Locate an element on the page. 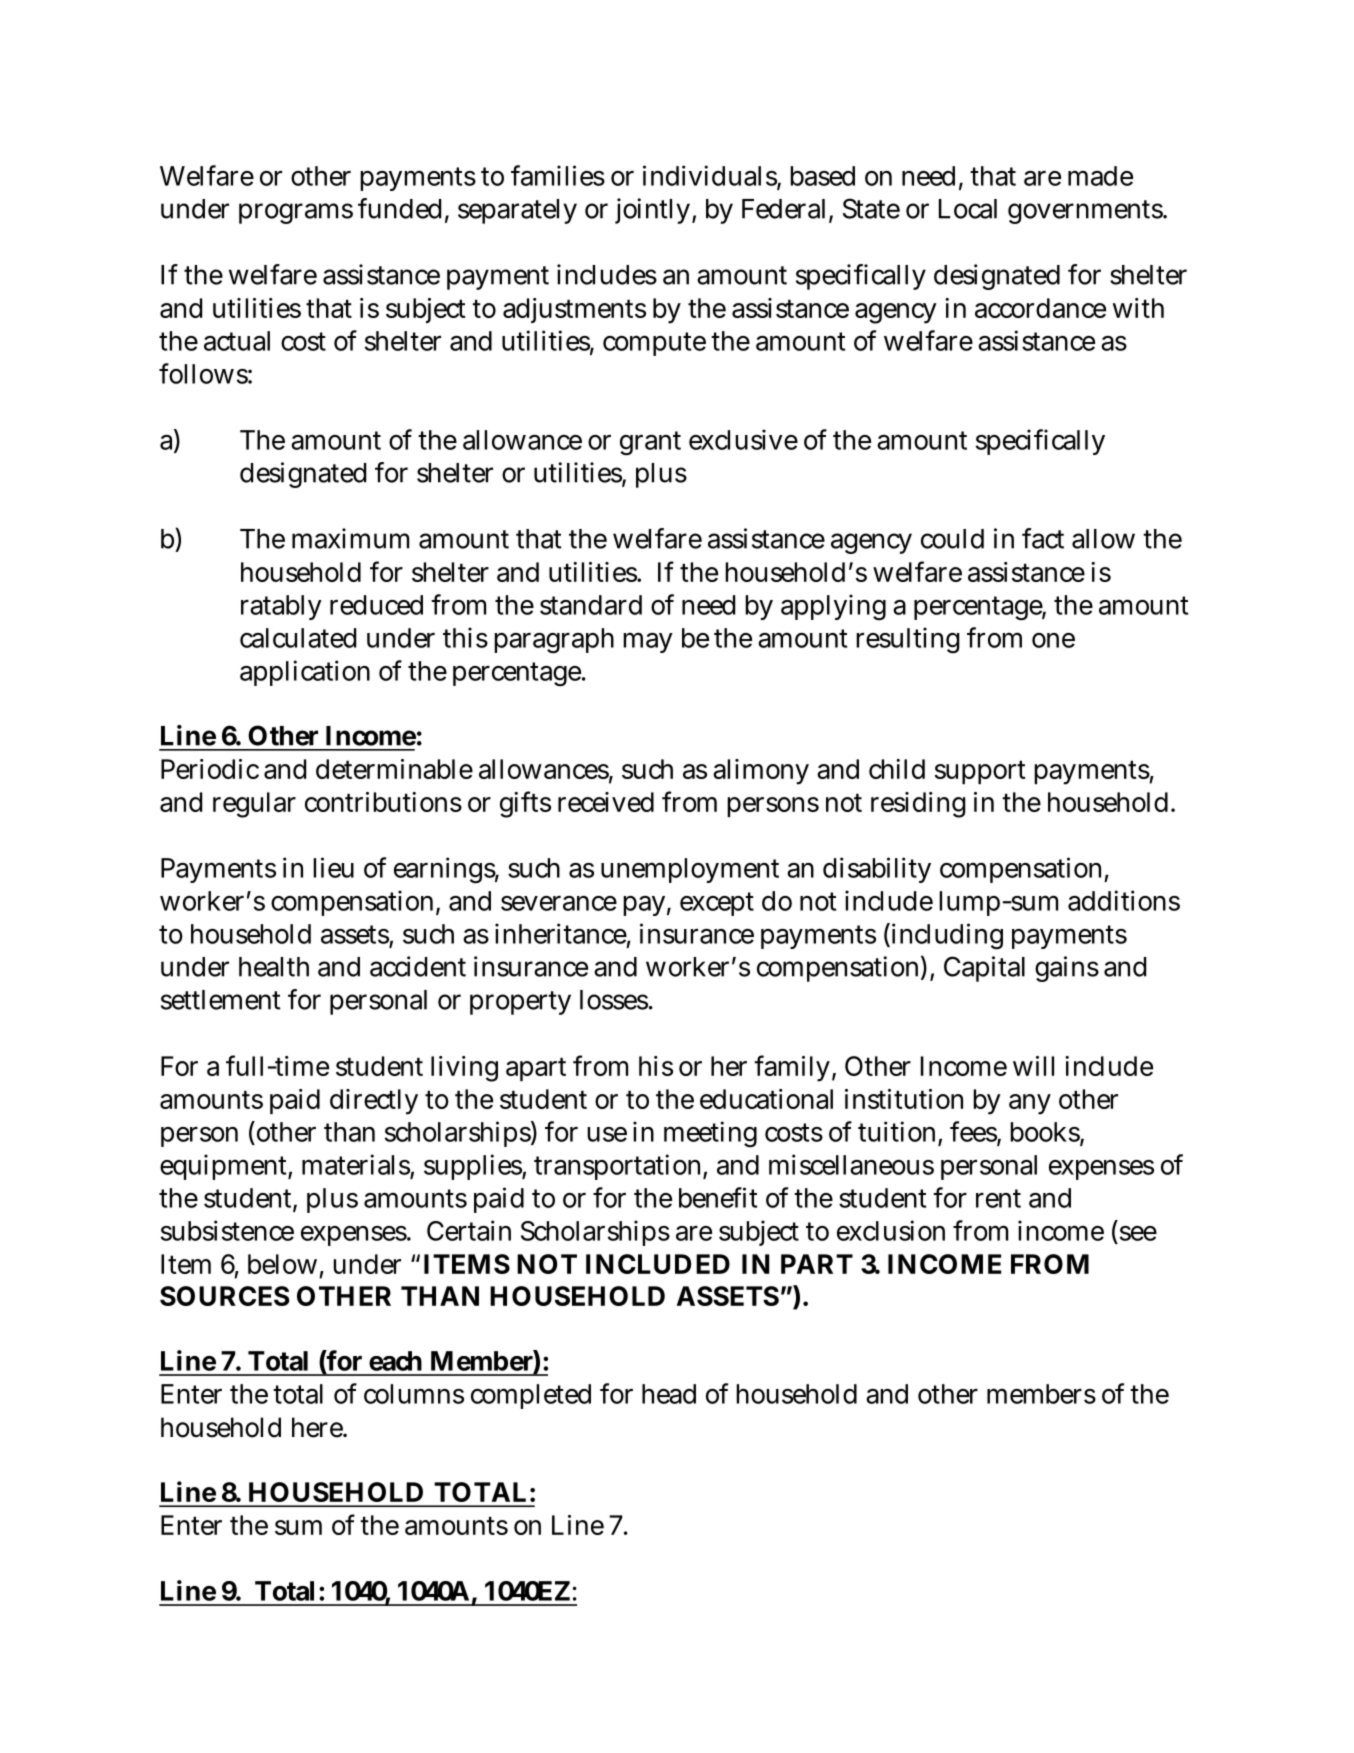  individuals is located at coordinates (712, 176).
